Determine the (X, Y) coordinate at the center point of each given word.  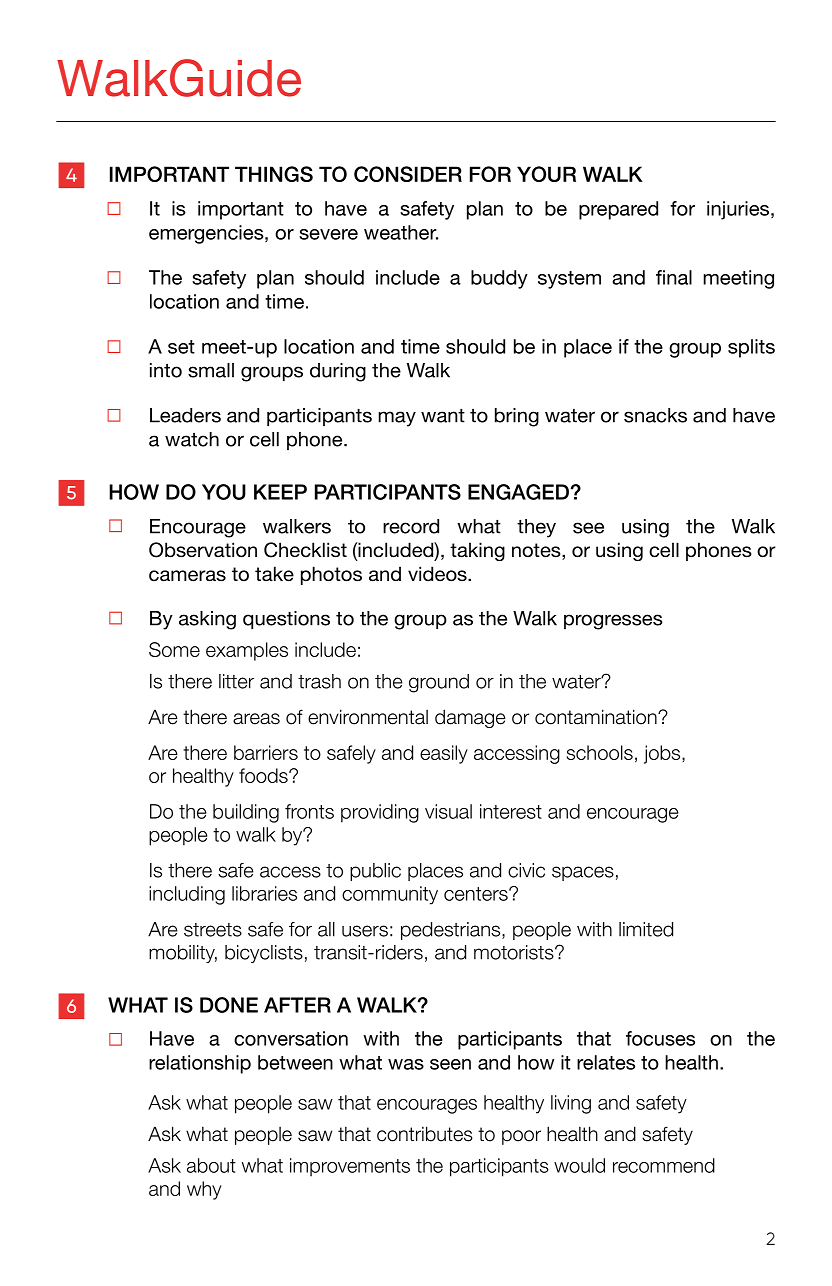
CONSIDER (408, 174)
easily (444, 754)
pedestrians (452, 931)
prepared (618, 210)
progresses (613, 622)
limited (646, 929)
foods (264, 775)
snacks (655, 415)
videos (438, 574)
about (211, 1165)
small (211, 370)
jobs (663, 754)
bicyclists (264, 954)
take (274, 574)
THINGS (274, 174)
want (443, 416)
